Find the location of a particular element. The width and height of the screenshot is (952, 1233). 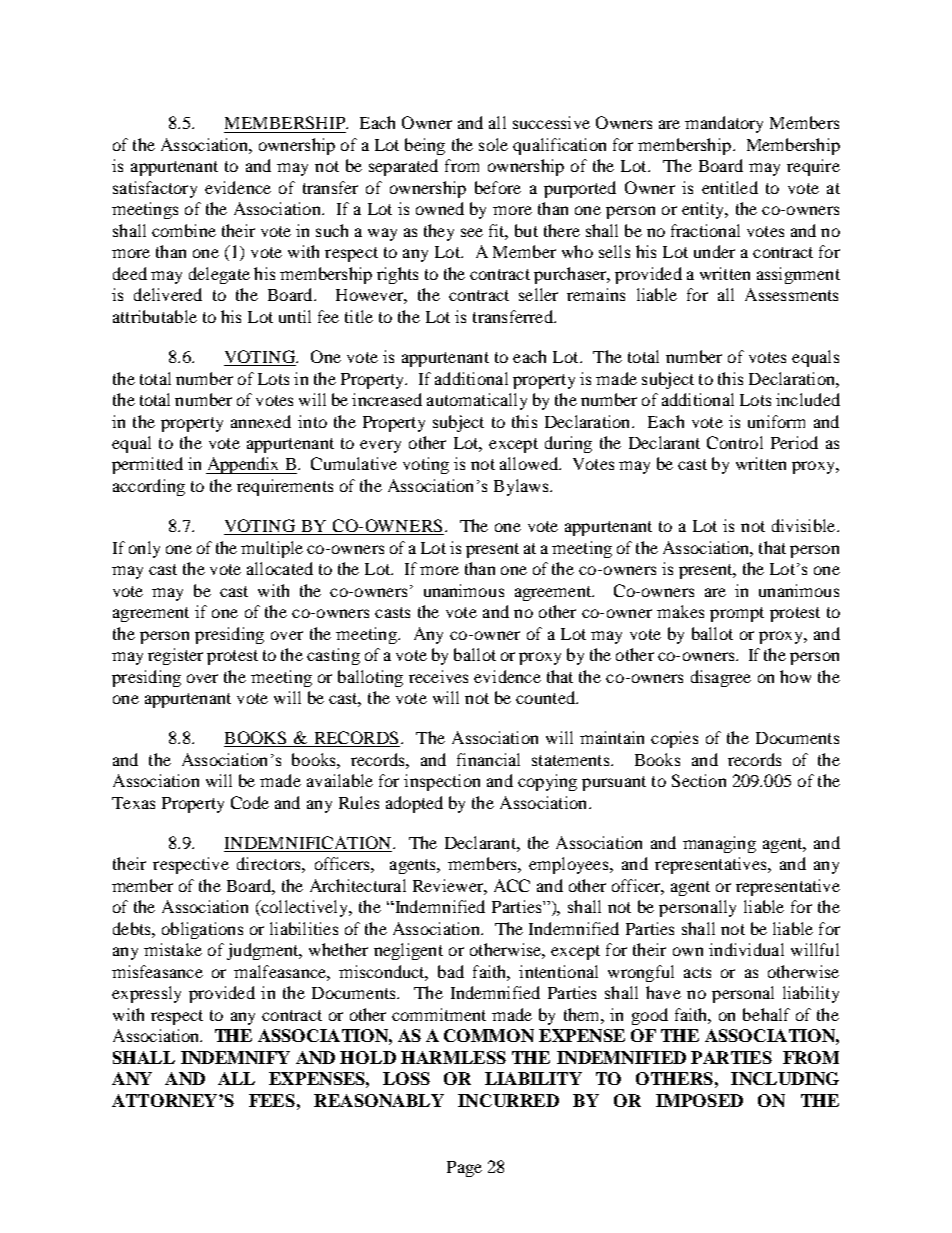

IMPOSED is located at coordinates (699, 1100).
